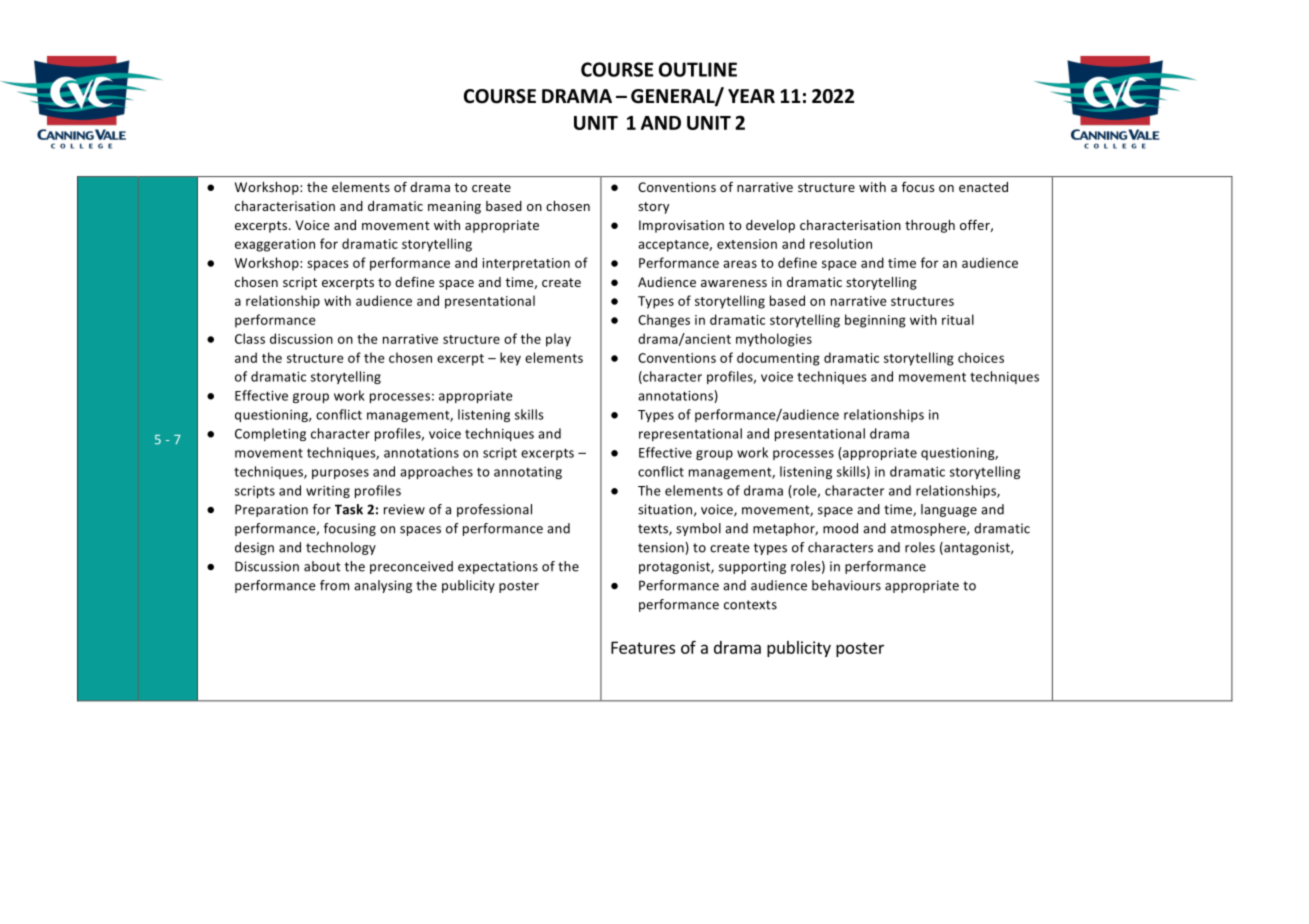 This screenshot has width=1309, height=924. I want to click on Features, so click(643, 647).
